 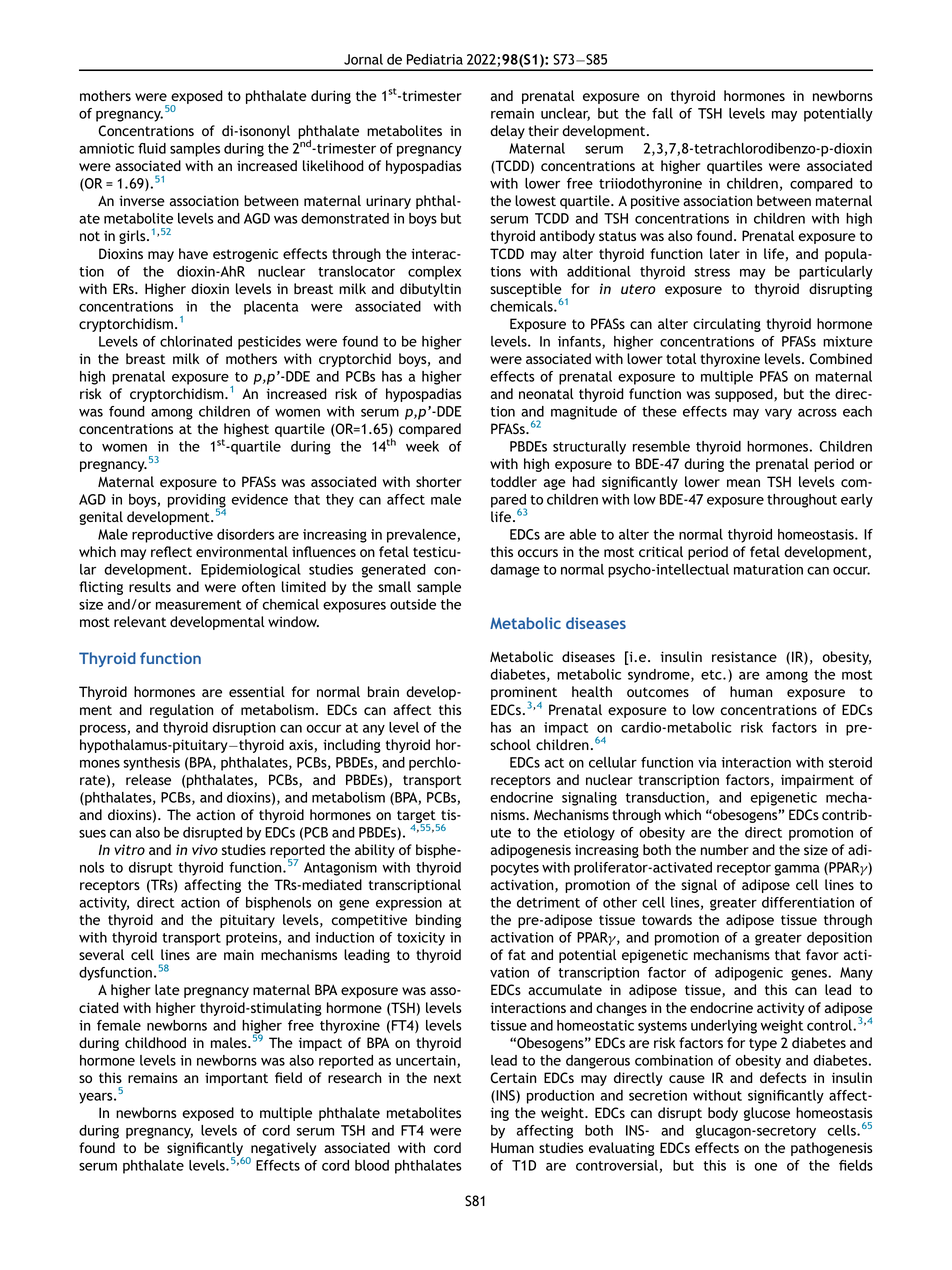 I want to click on resistance, so click(x=744, y=656).
